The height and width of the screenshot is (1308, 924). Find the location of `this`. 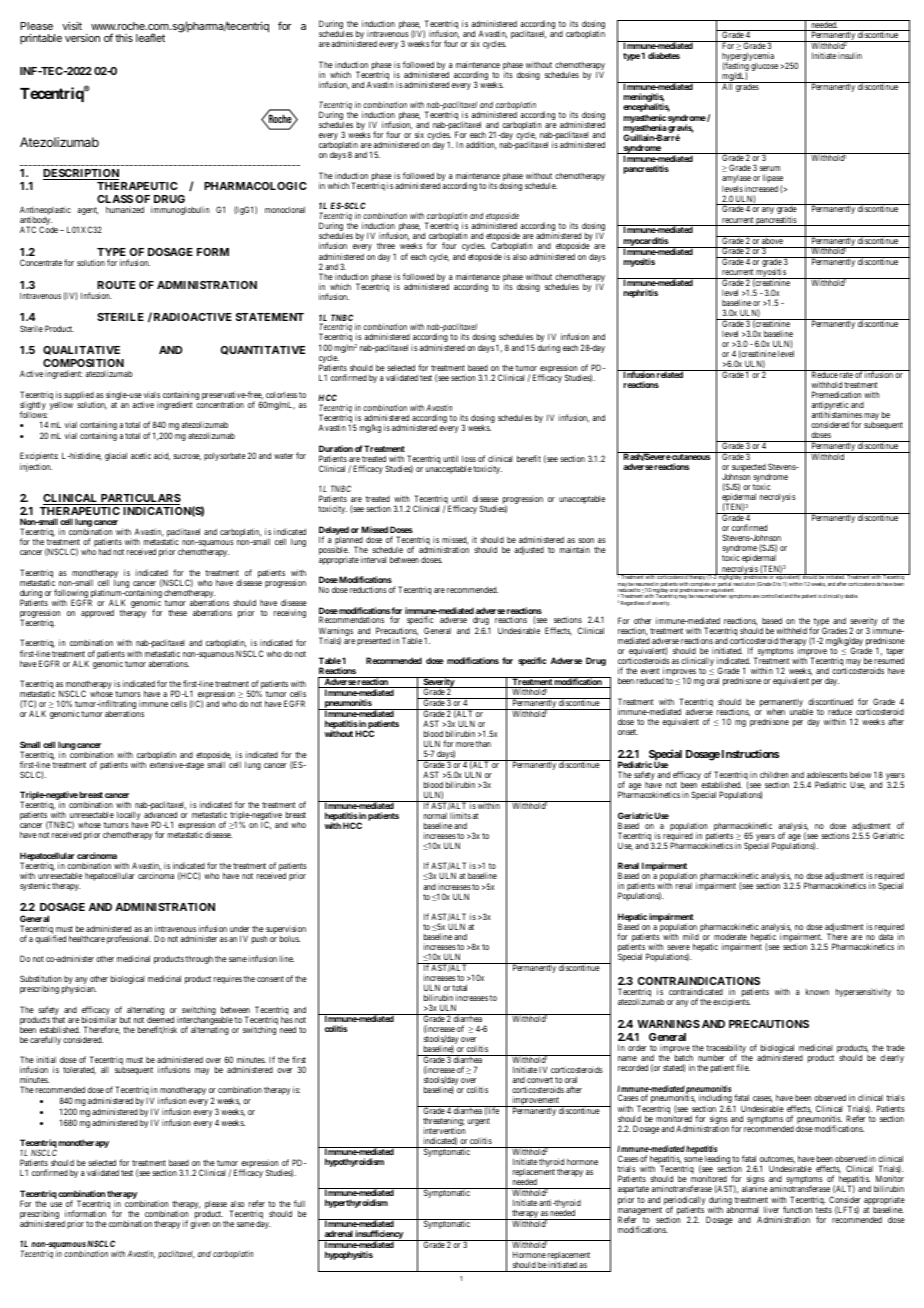

this is located at coordinates (124, 38).
